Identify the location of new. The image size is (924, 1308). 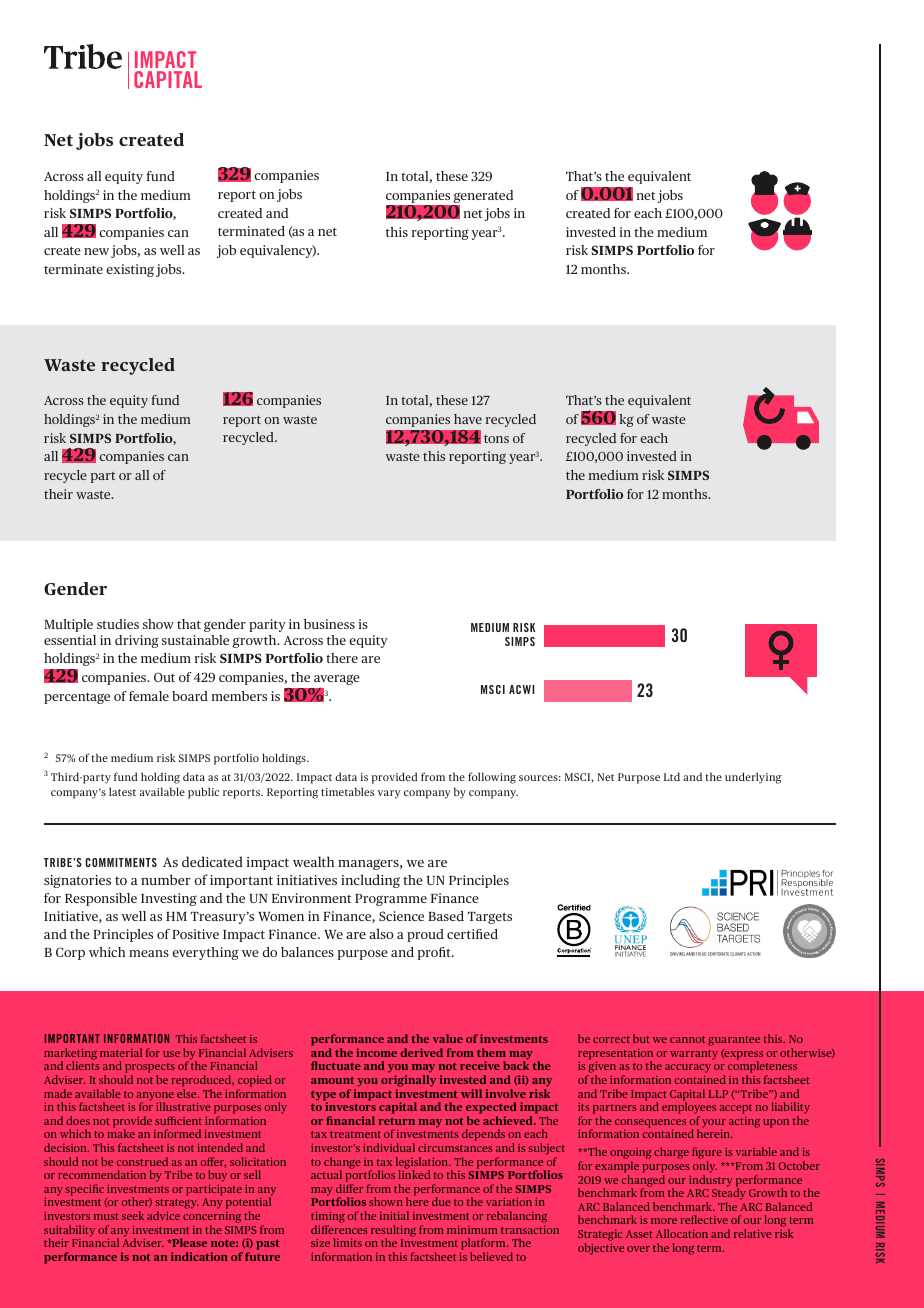
(96, 251).
